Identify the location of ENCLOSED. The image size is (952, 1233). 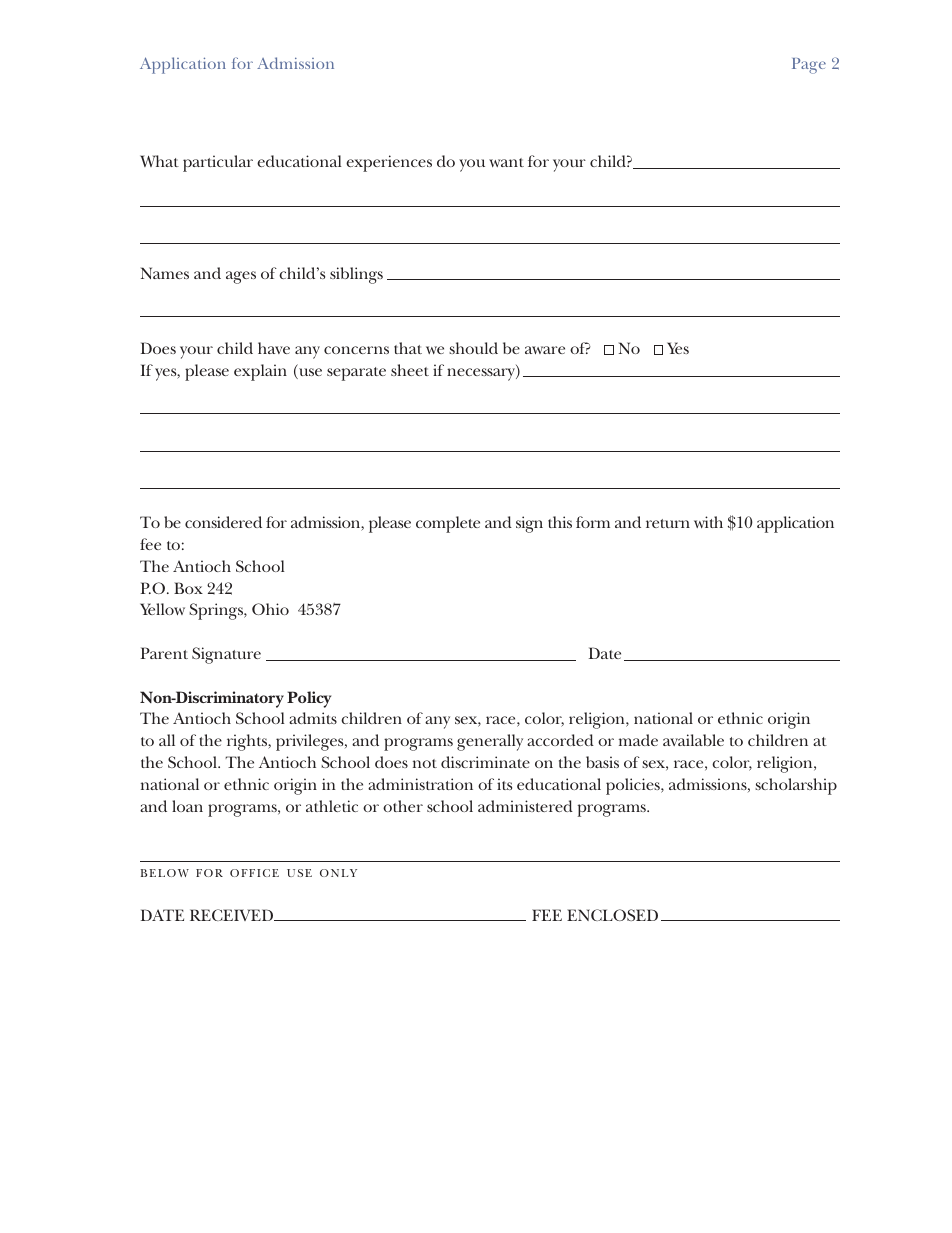
(612, 915).
